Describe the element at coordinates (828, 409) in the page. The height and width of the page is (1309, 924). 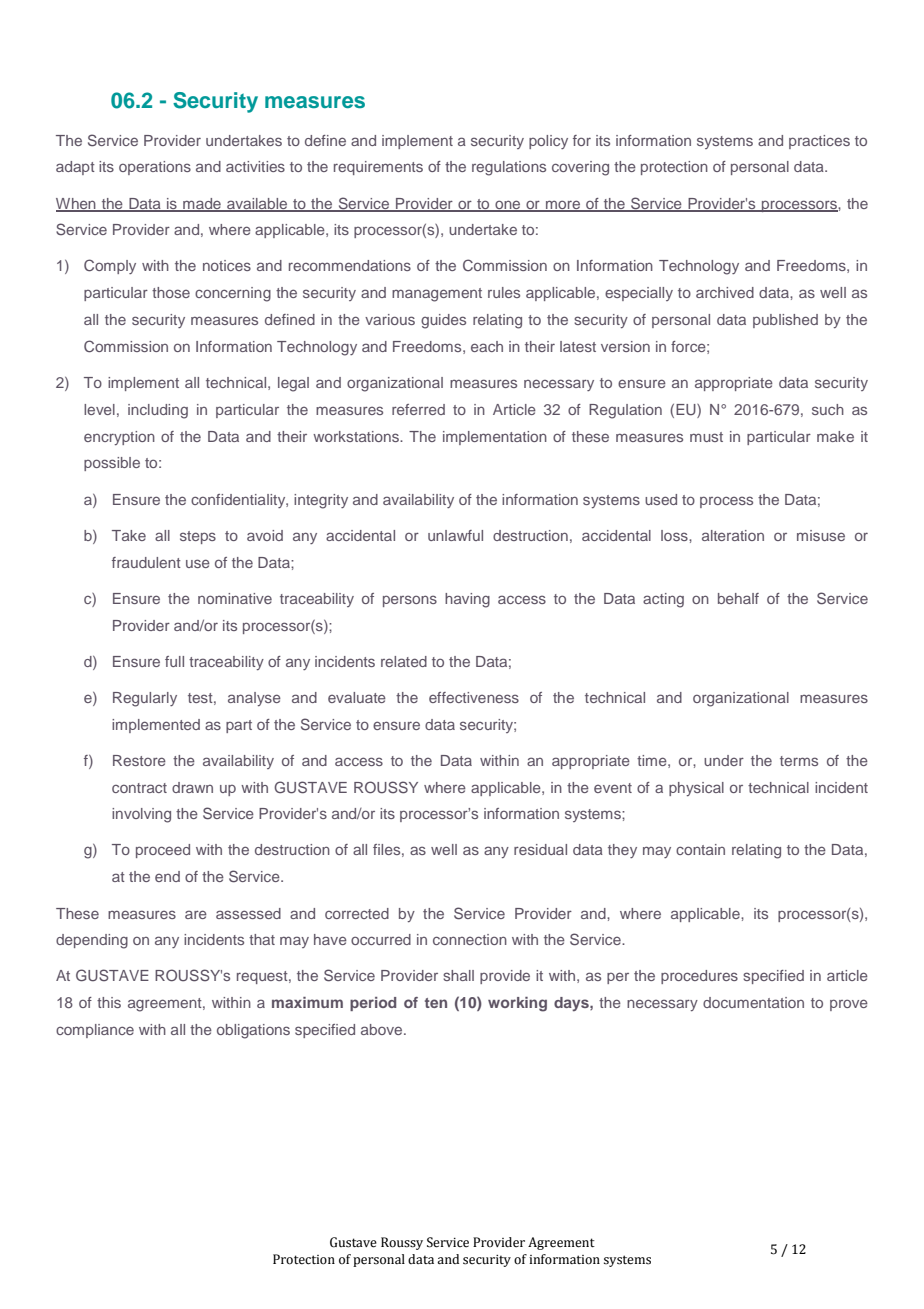
I see `such` at that location.
